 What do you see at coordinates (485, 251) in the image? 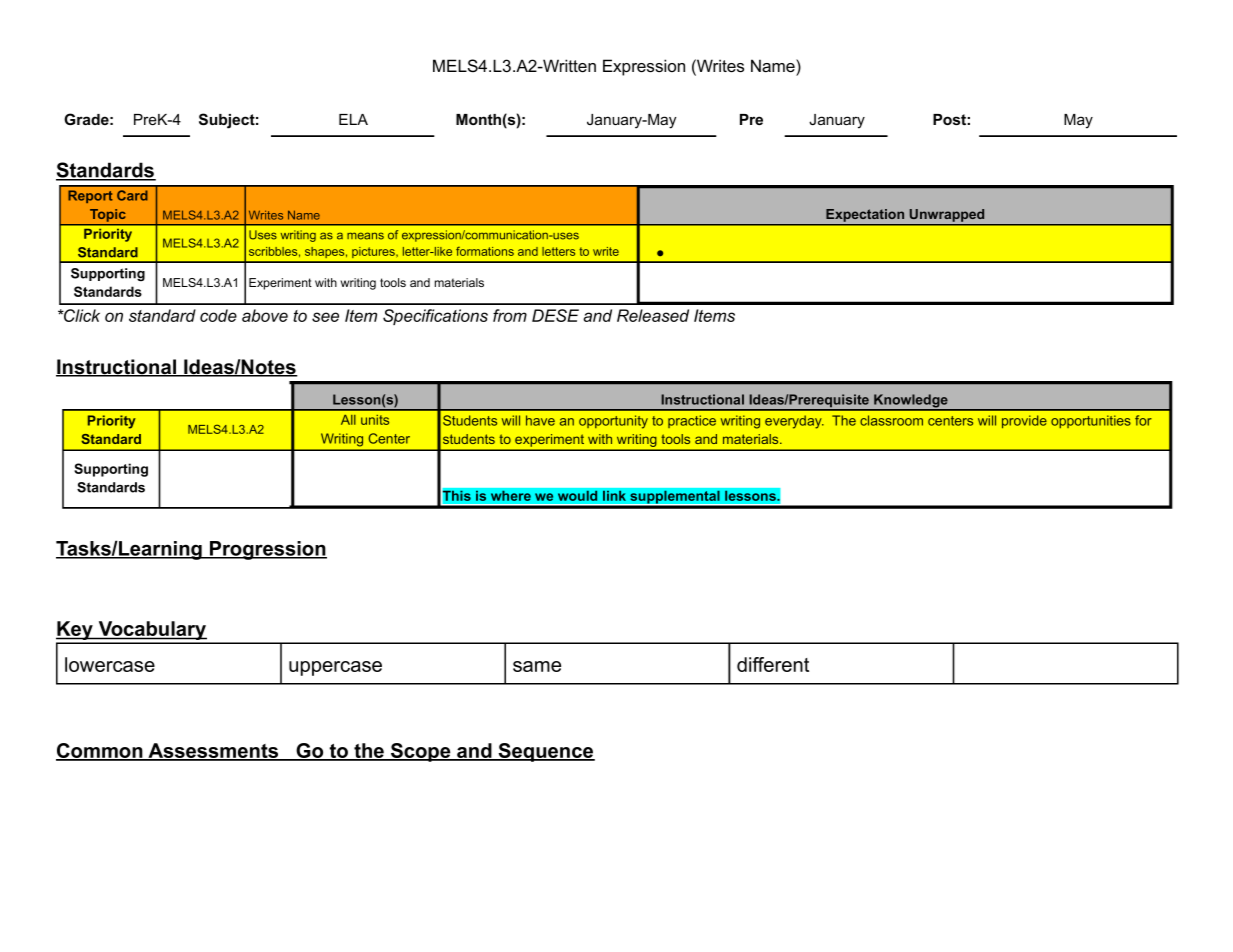
I see `formations` at bounding box center [485, 251].
